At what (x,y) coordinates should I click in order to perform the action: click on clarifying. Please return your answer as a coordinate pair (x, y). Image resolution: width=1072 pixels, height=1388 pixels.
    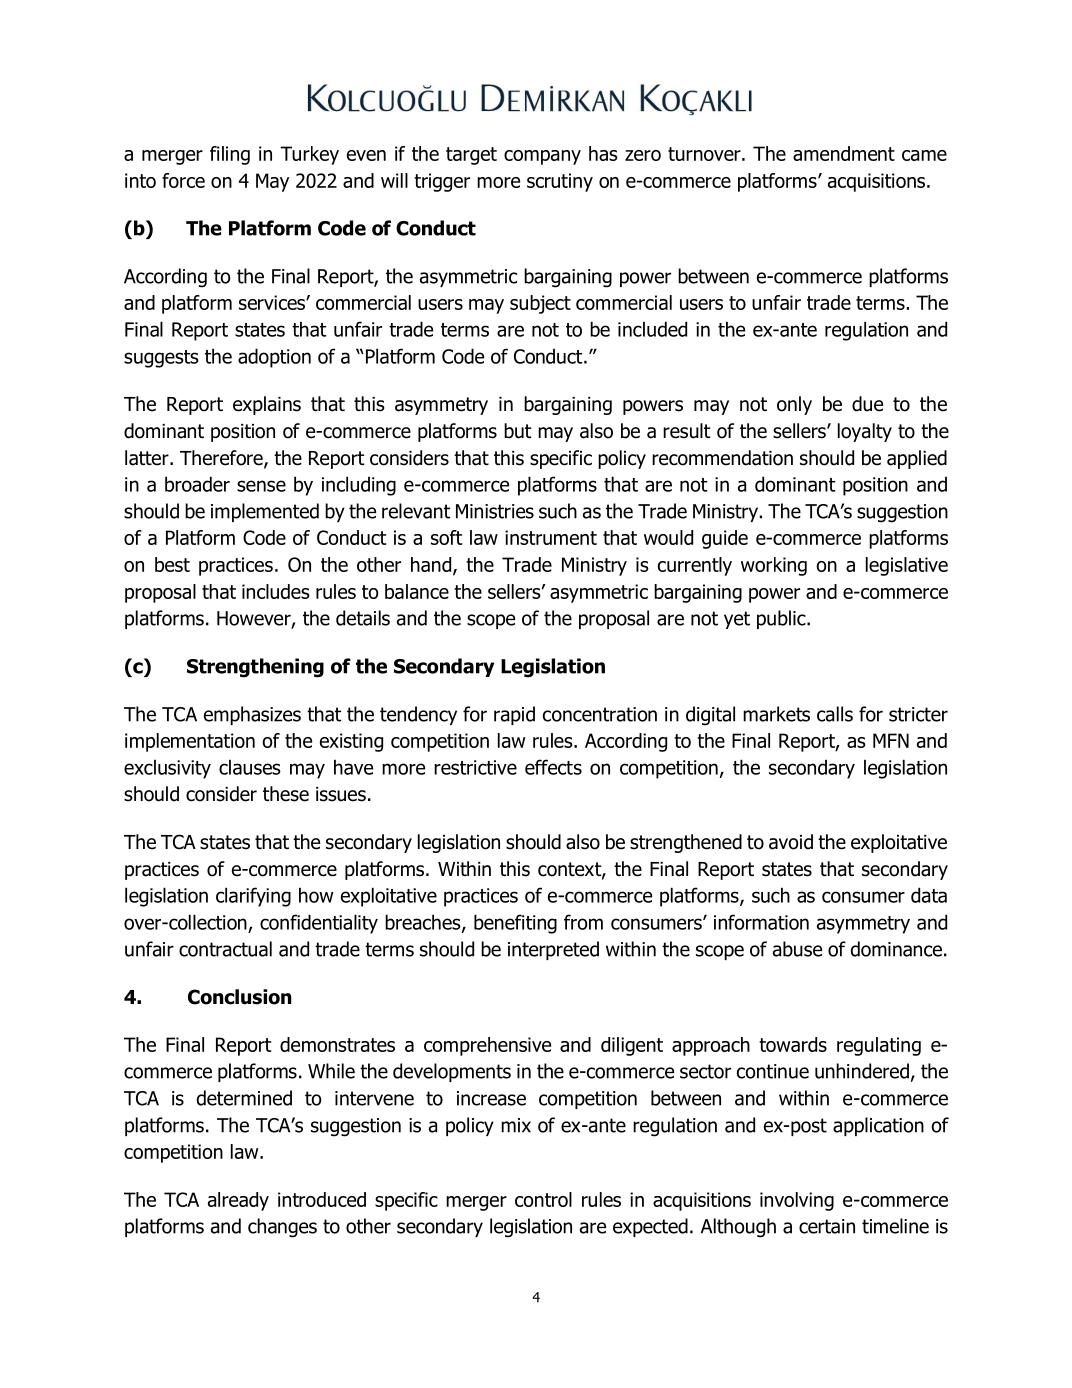
    Looking at the image, I should click on (253, 897).
